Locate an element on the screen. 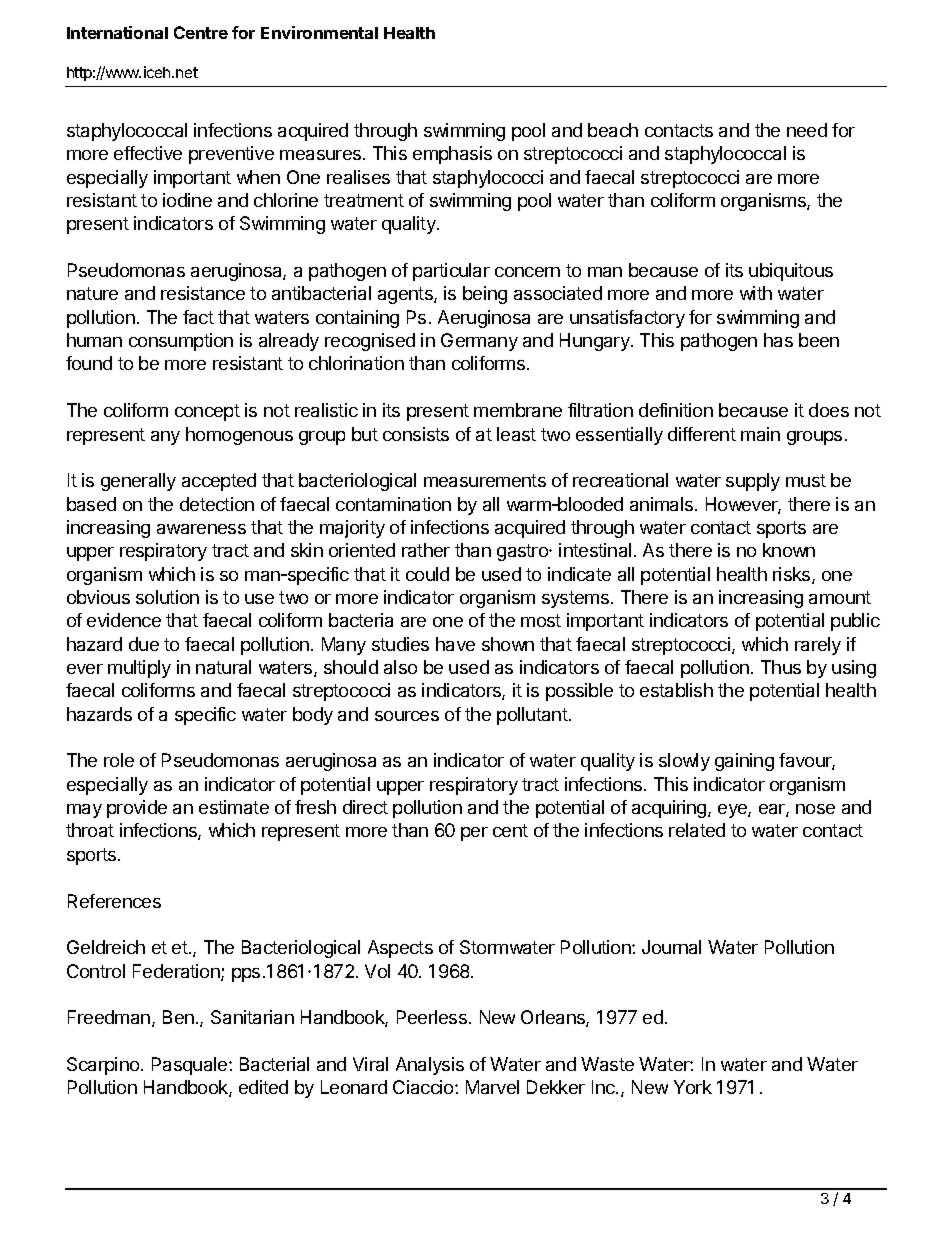 This screenshot has height=1233, width=952. rather is located at coordinates (426, 550).
